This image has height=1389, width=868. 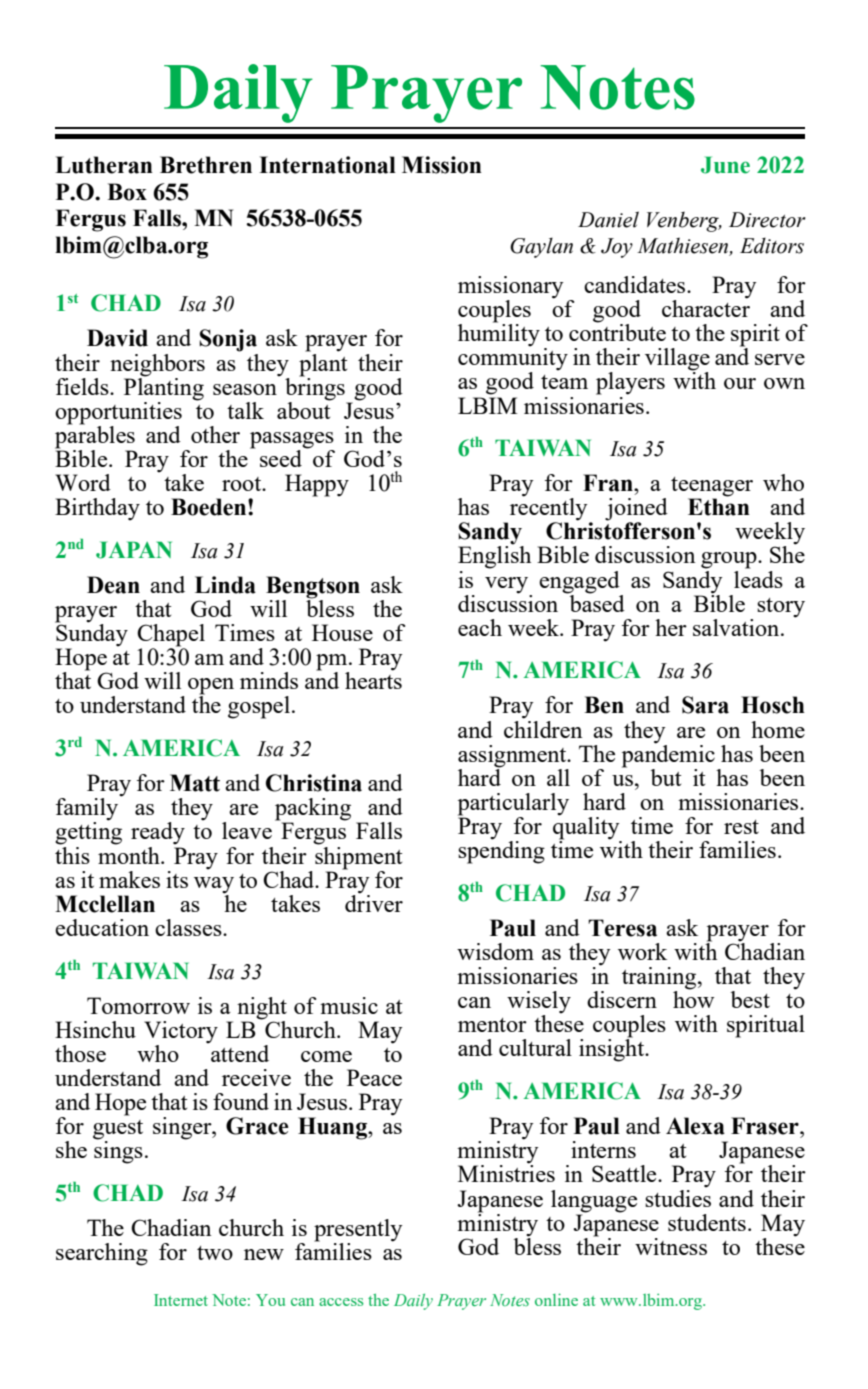 I want to click on witness, so click(x=671, y=1246).
